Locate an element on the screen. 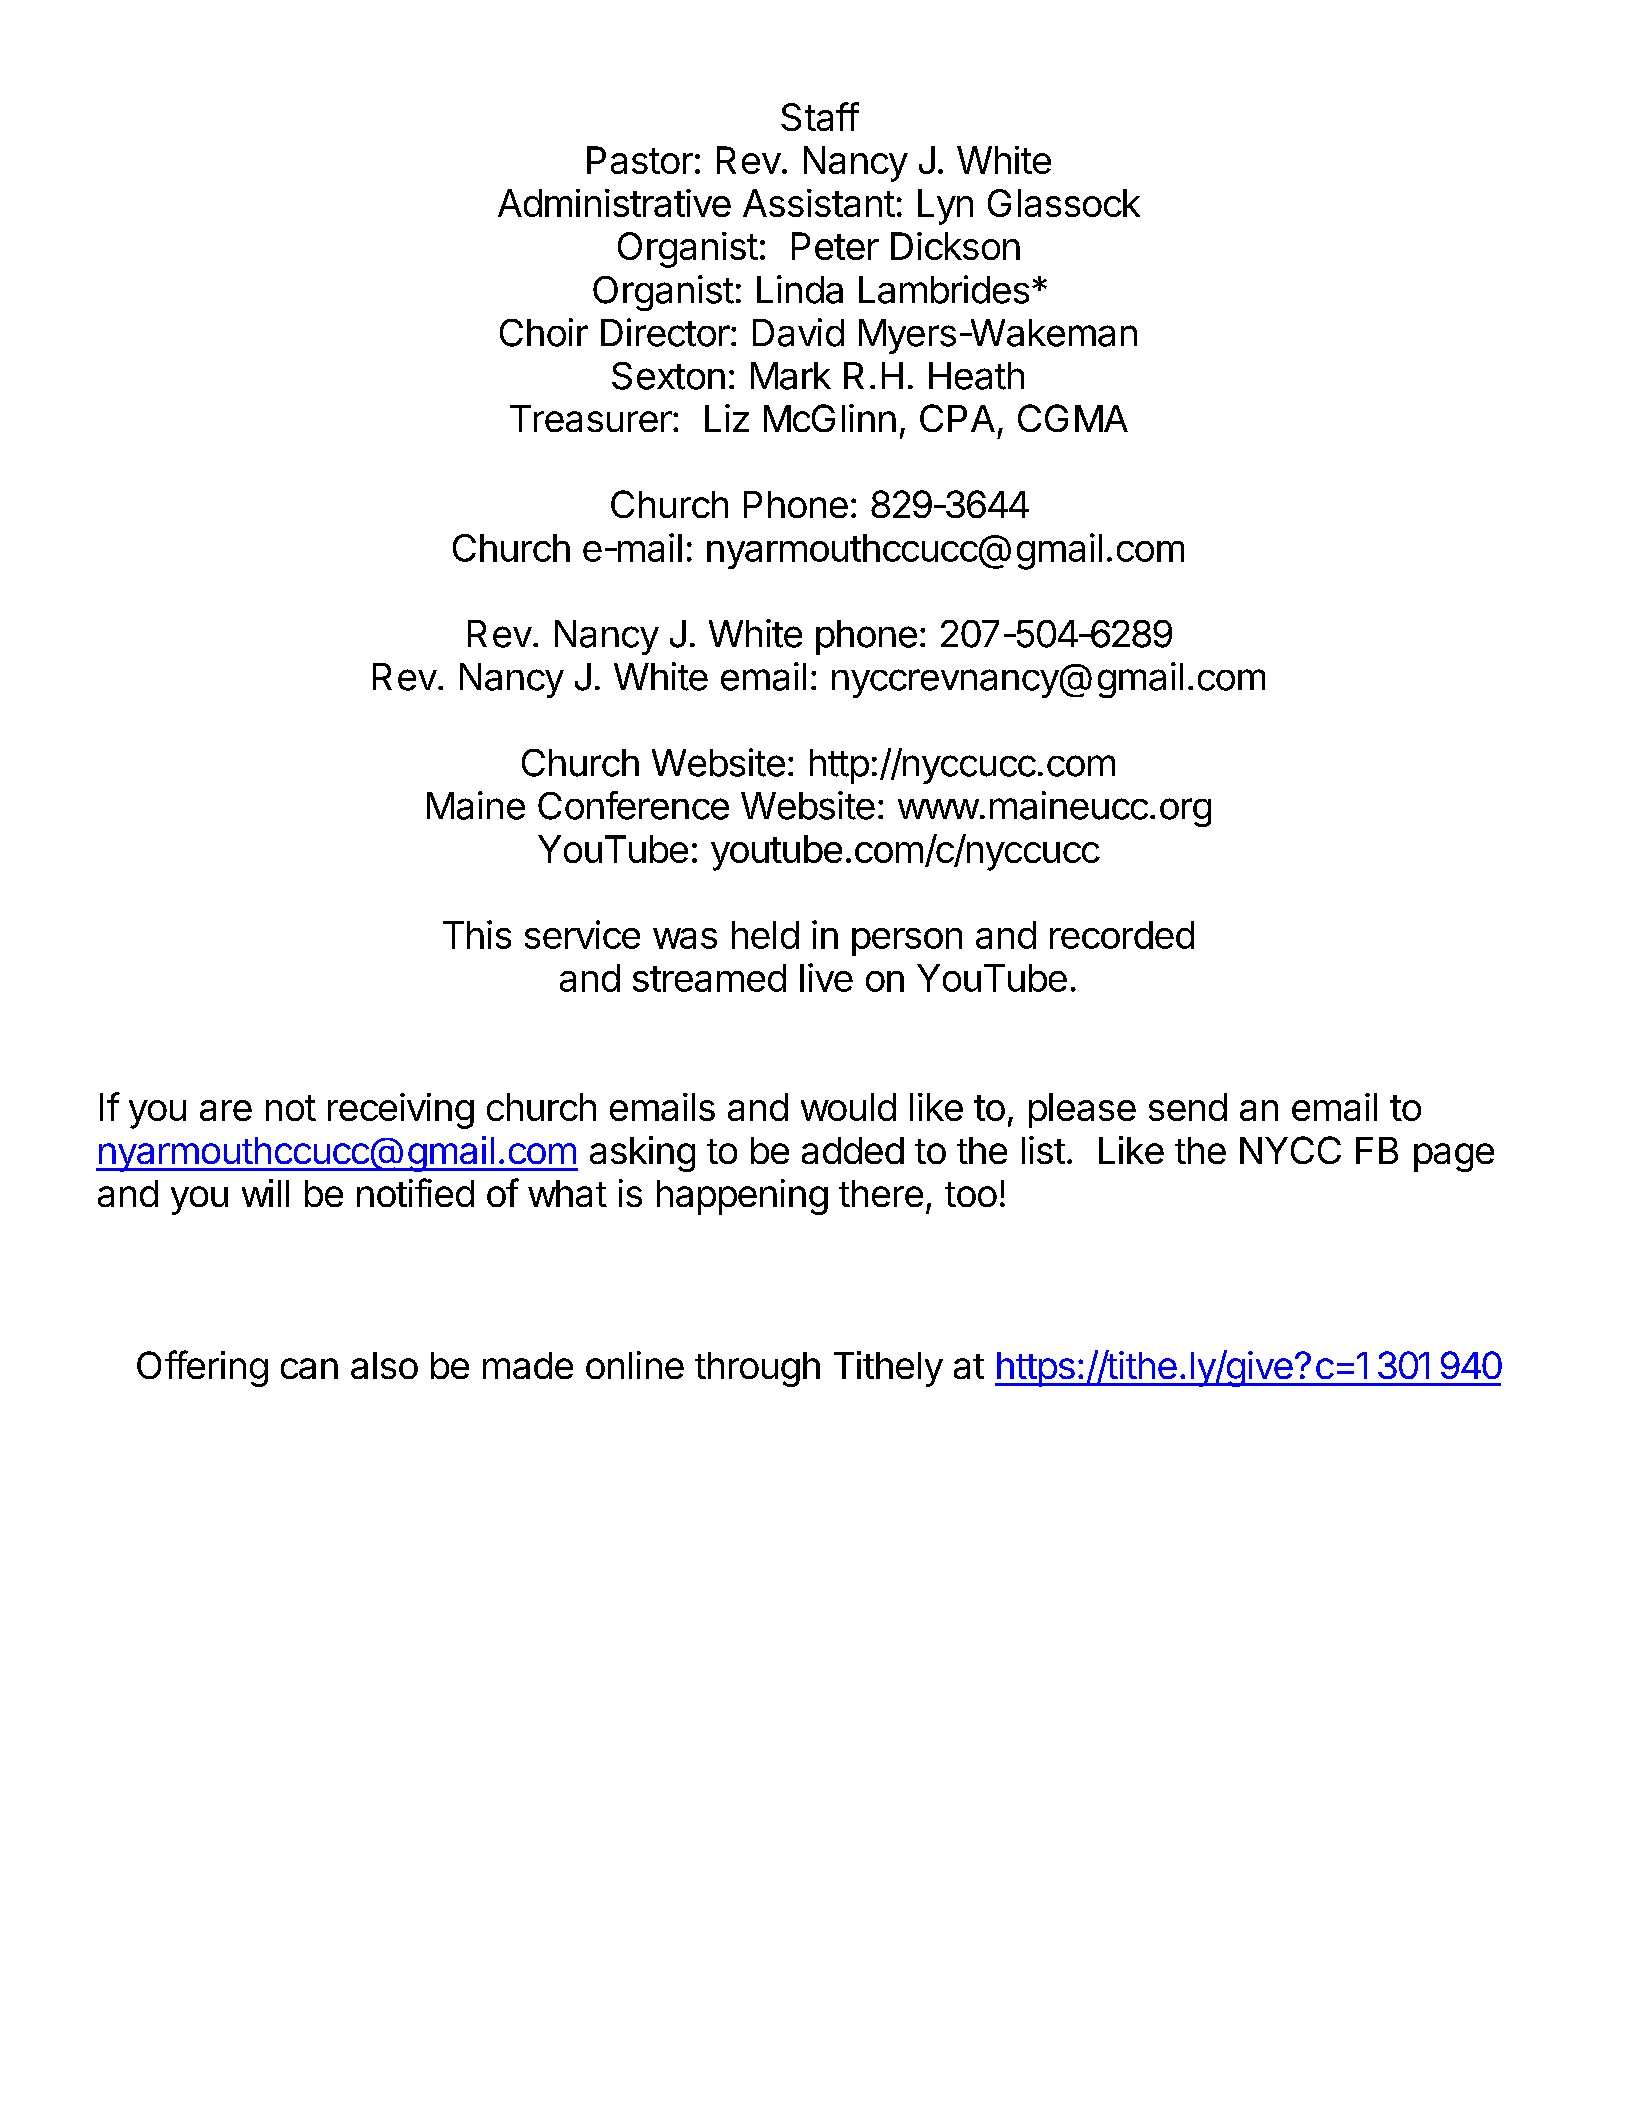 Image resolution: width=1636 pixels, height=2117 pixels. recorded is located at coordinates (1122, 935).
